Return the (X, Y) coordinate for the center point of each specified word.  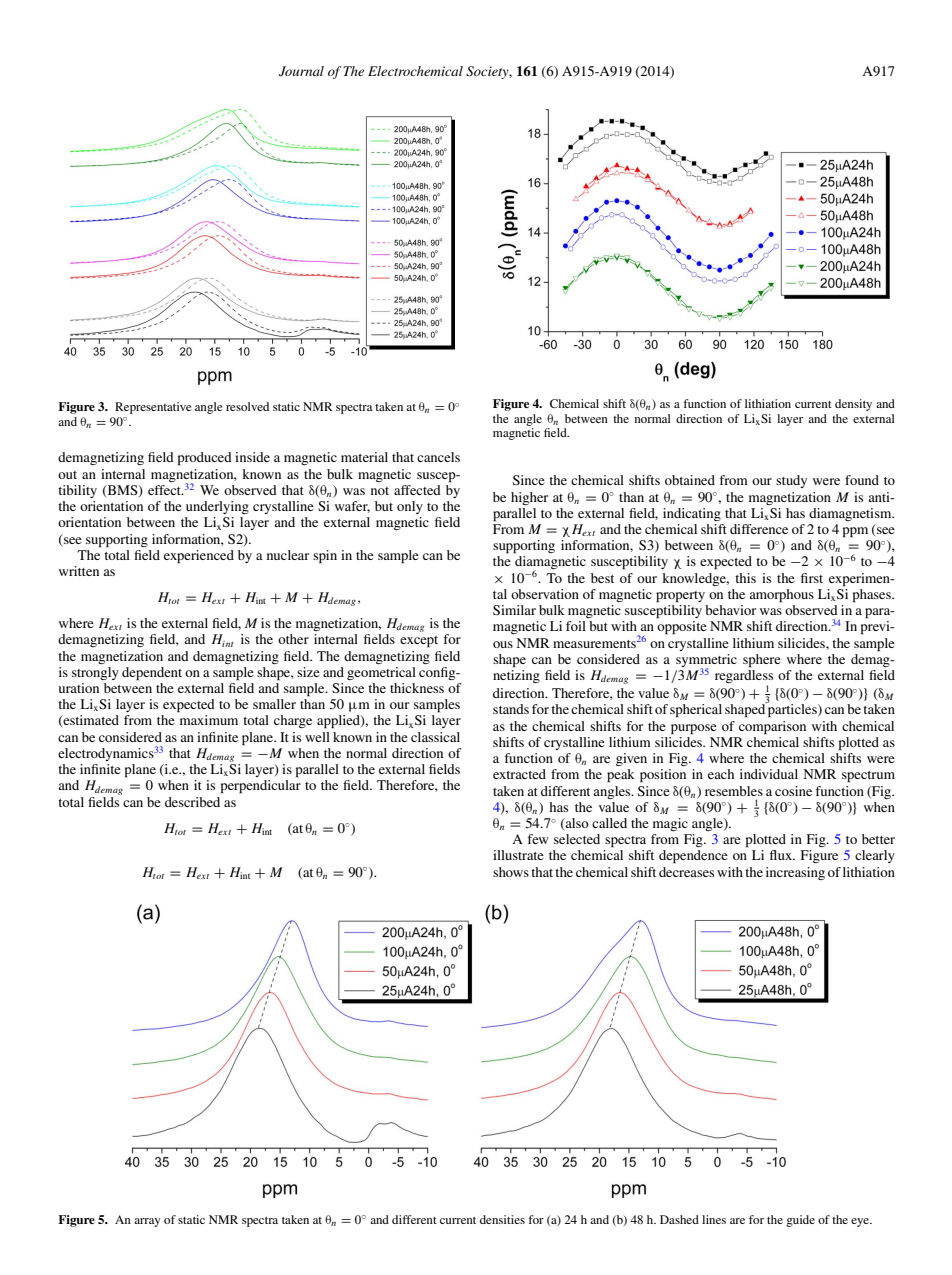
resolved (247, 406)
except (419, 642)
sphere (762, 661)
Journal (301, 71)
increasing (795, 873)
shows (511, 872)
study (791, 481)
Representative (153, 408)
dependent (152, 674)
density (853, 405)
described (192, 802)
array (147, 1222)
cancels (438, 457)
